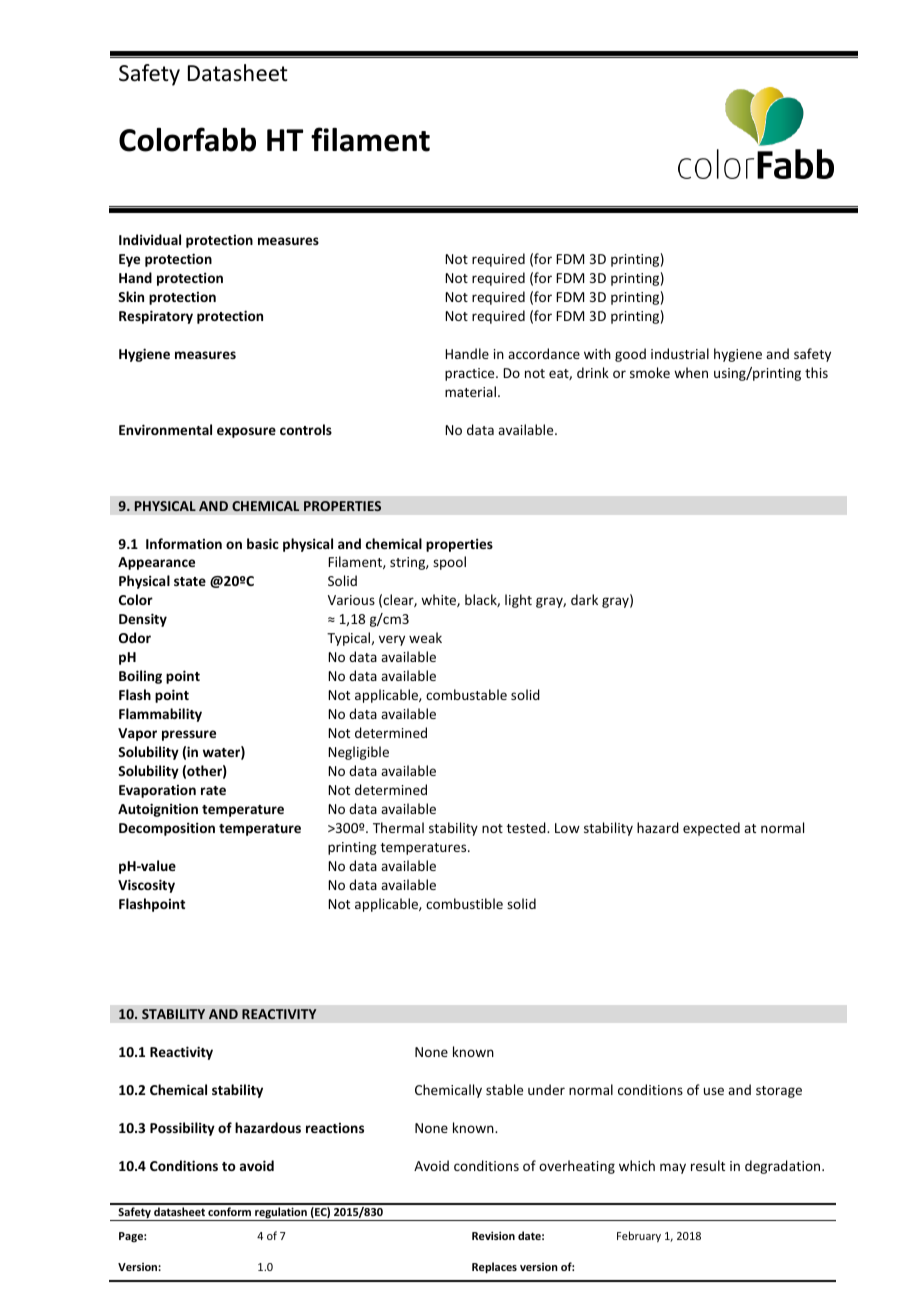  I want to click on regulation, so click(281, 1214).
